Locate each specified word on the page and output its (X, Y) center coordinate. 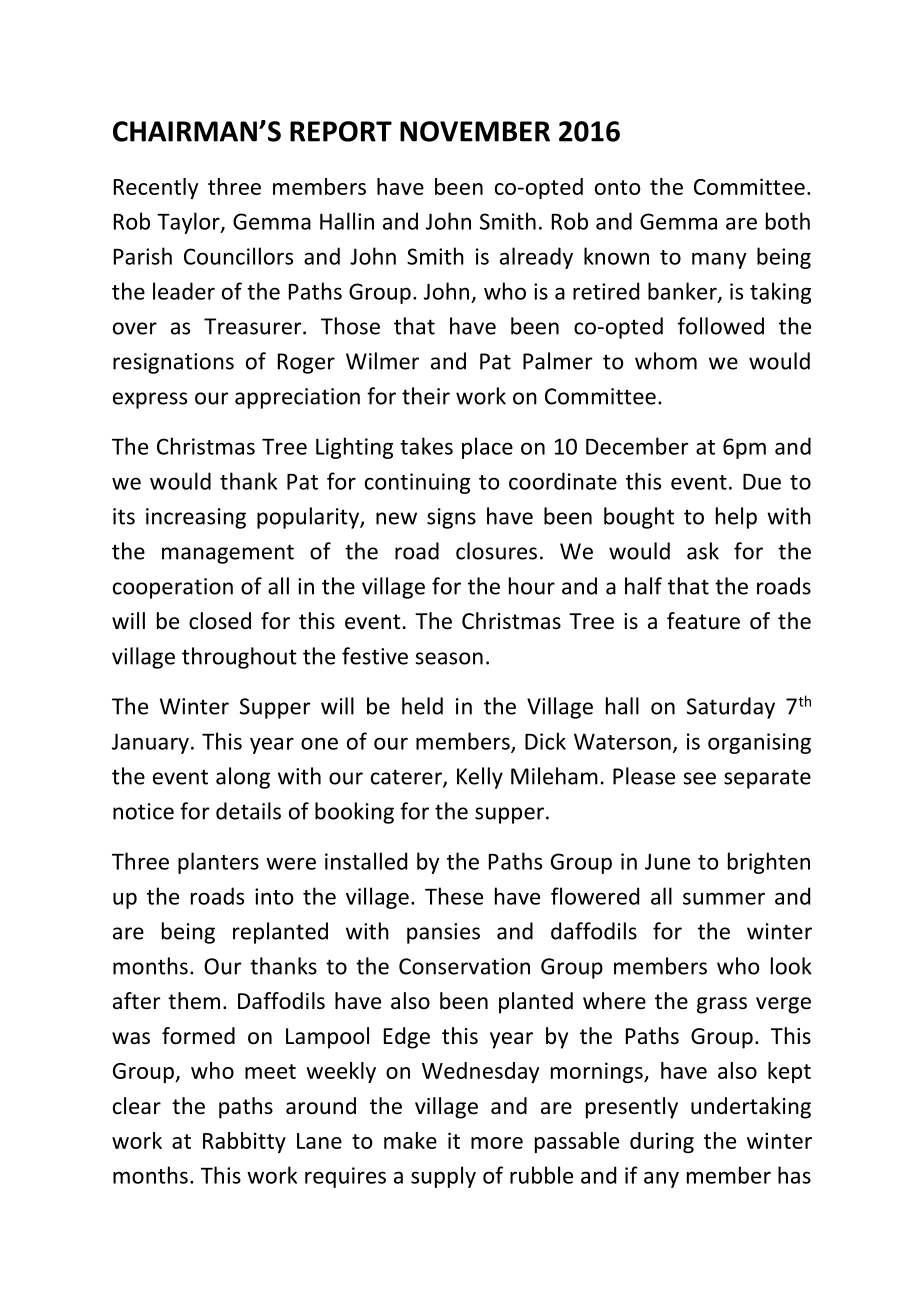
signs (451, 518)
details (248, 811)
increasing (196, 518)
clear (137, 1106)
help (736, 518)
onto (618, 187)
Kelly (480, 778)
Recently (156, 188)
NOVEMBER (475, 131)
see (699, 778)
